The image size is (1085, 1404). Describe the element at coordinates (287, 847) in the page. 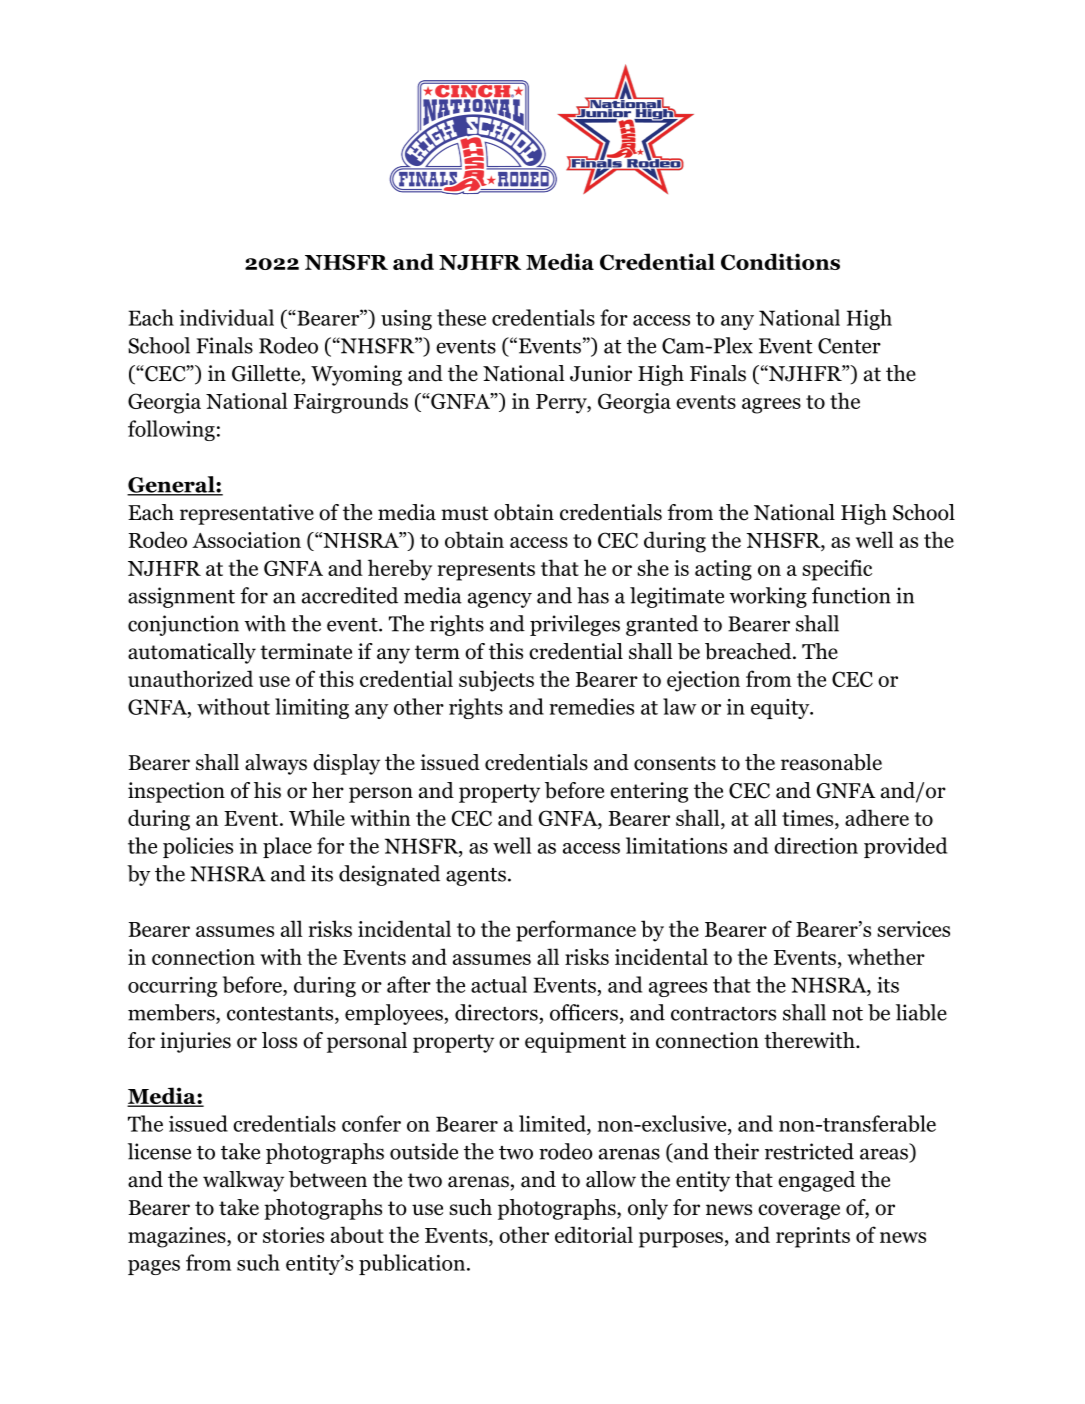

I see `place` at that location.
